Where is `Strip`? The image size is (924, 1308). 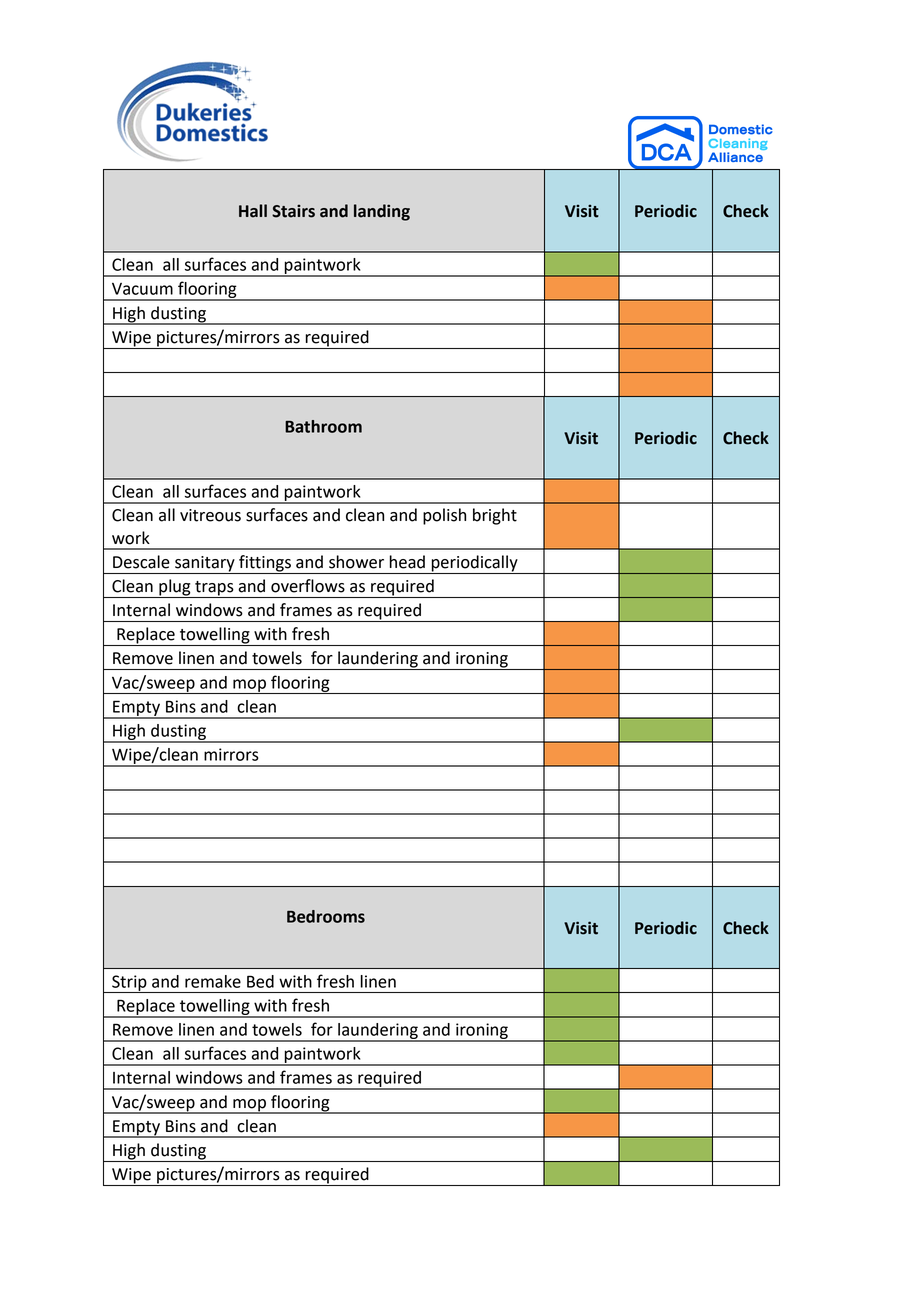
Strip is located at coordinates (129, 984).
